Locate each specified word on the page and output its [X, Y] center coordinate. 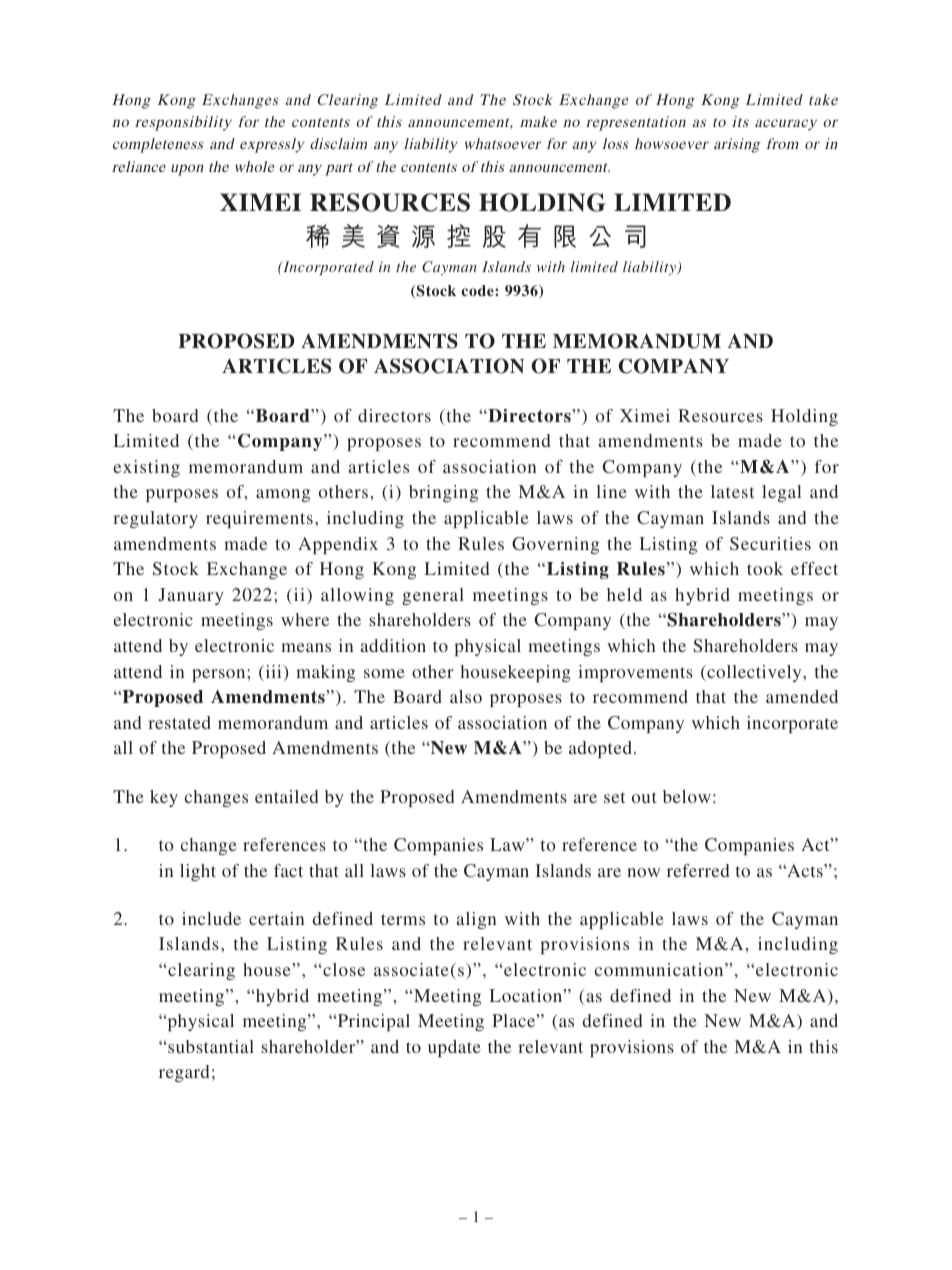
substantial [210, 1046]
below [687, 796]
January [191, 596]
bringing [443, 493]
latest [732, 491]
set [614, 797]
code [478, 290]
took [765, 568]
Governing [555, 545]
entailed [286, 796]
